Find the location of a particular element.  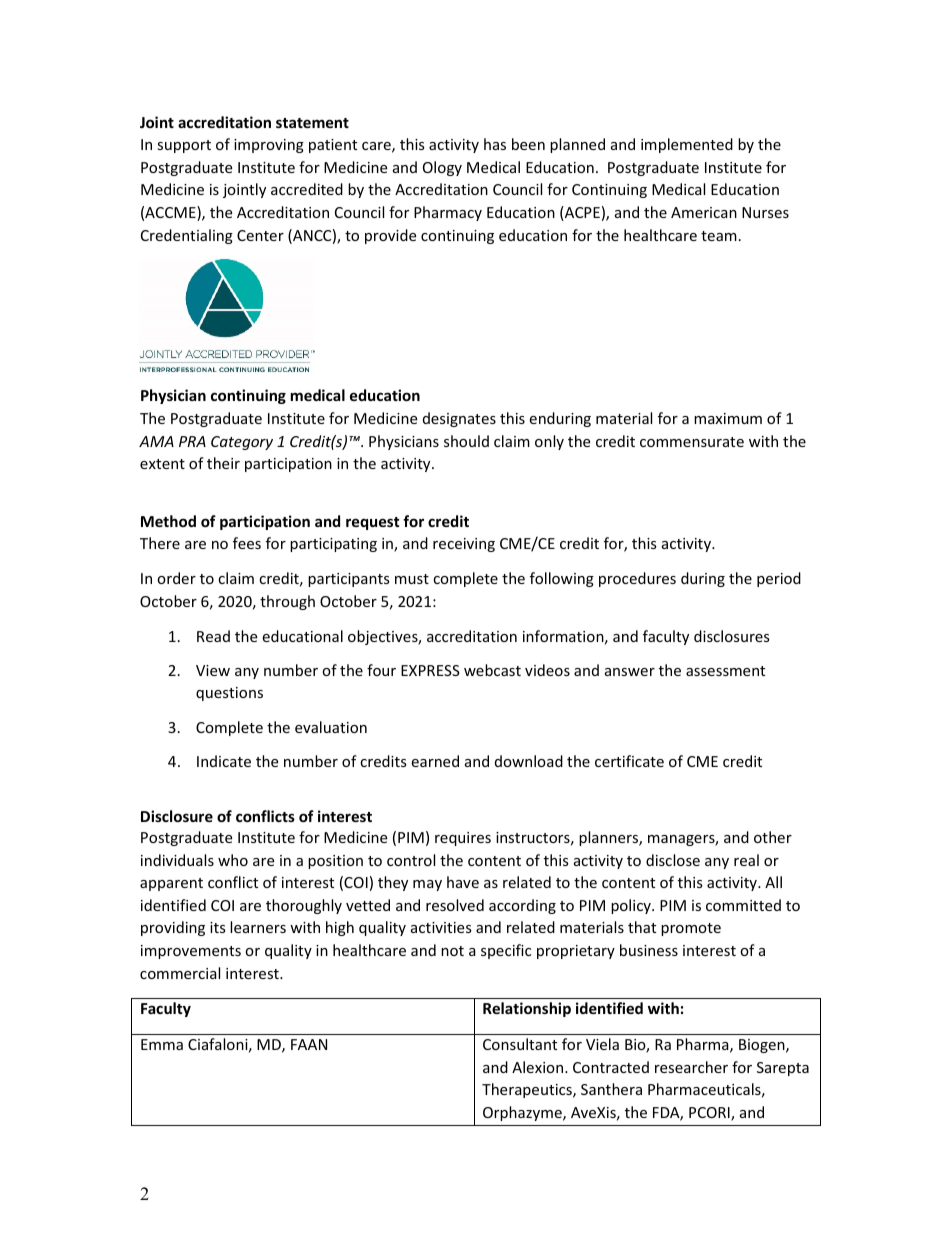

commensurate is located at coordinates (692, 442).
